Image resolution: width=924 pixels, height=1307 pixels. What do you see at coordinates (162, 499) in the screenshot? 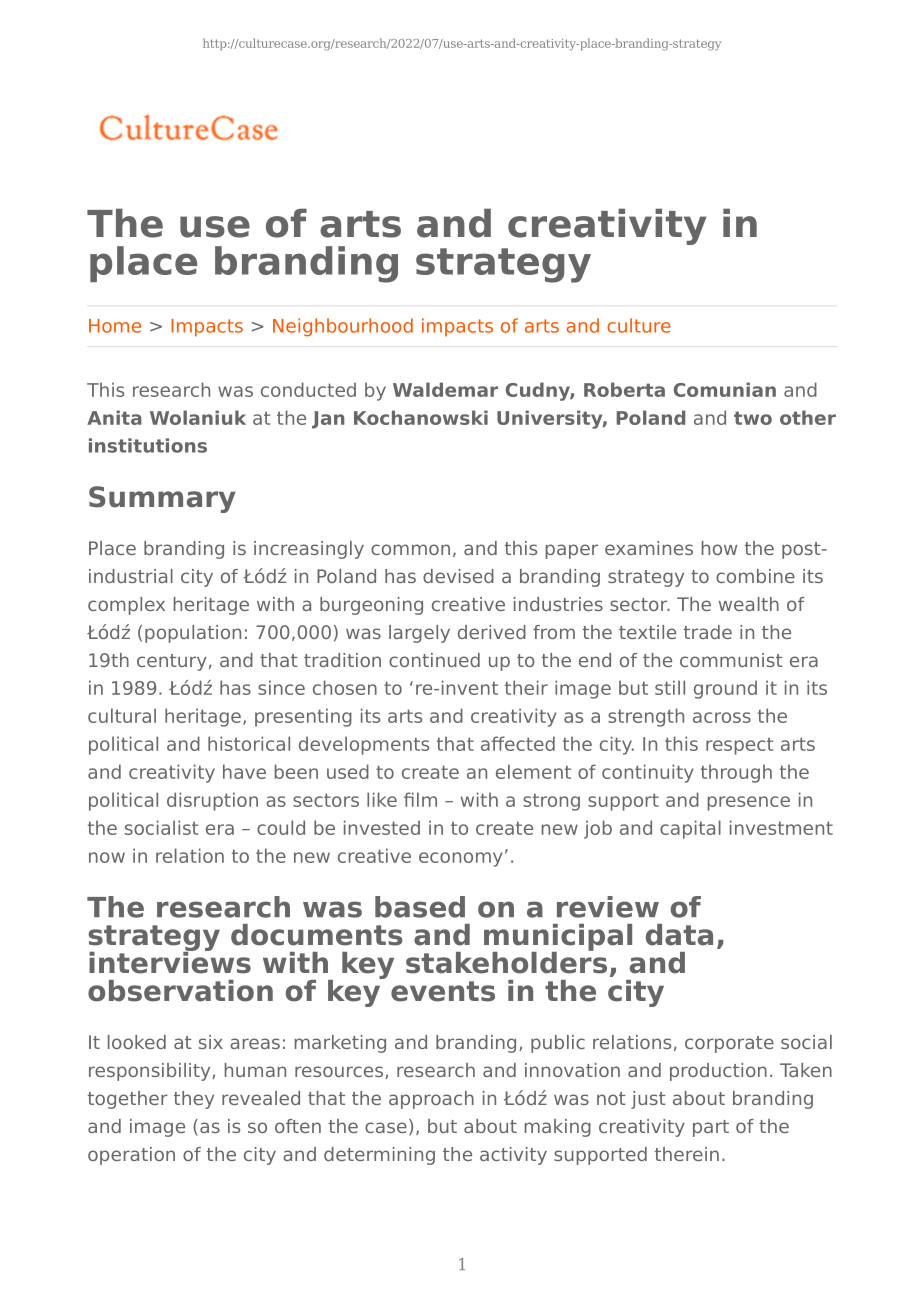
I see `Summary` at bounding box center [162, 499].
